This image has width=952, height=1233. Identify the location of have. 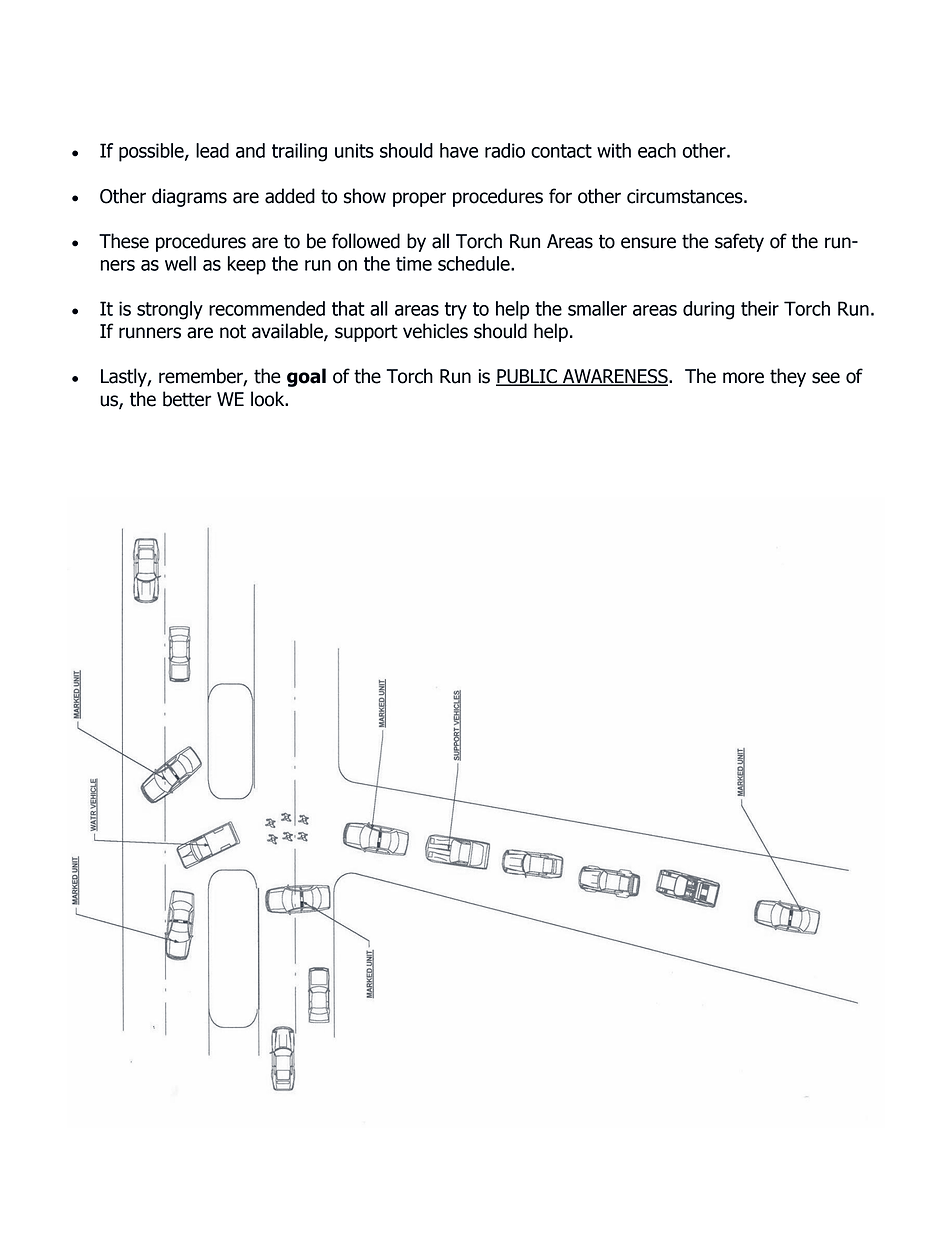
(459, 150).
